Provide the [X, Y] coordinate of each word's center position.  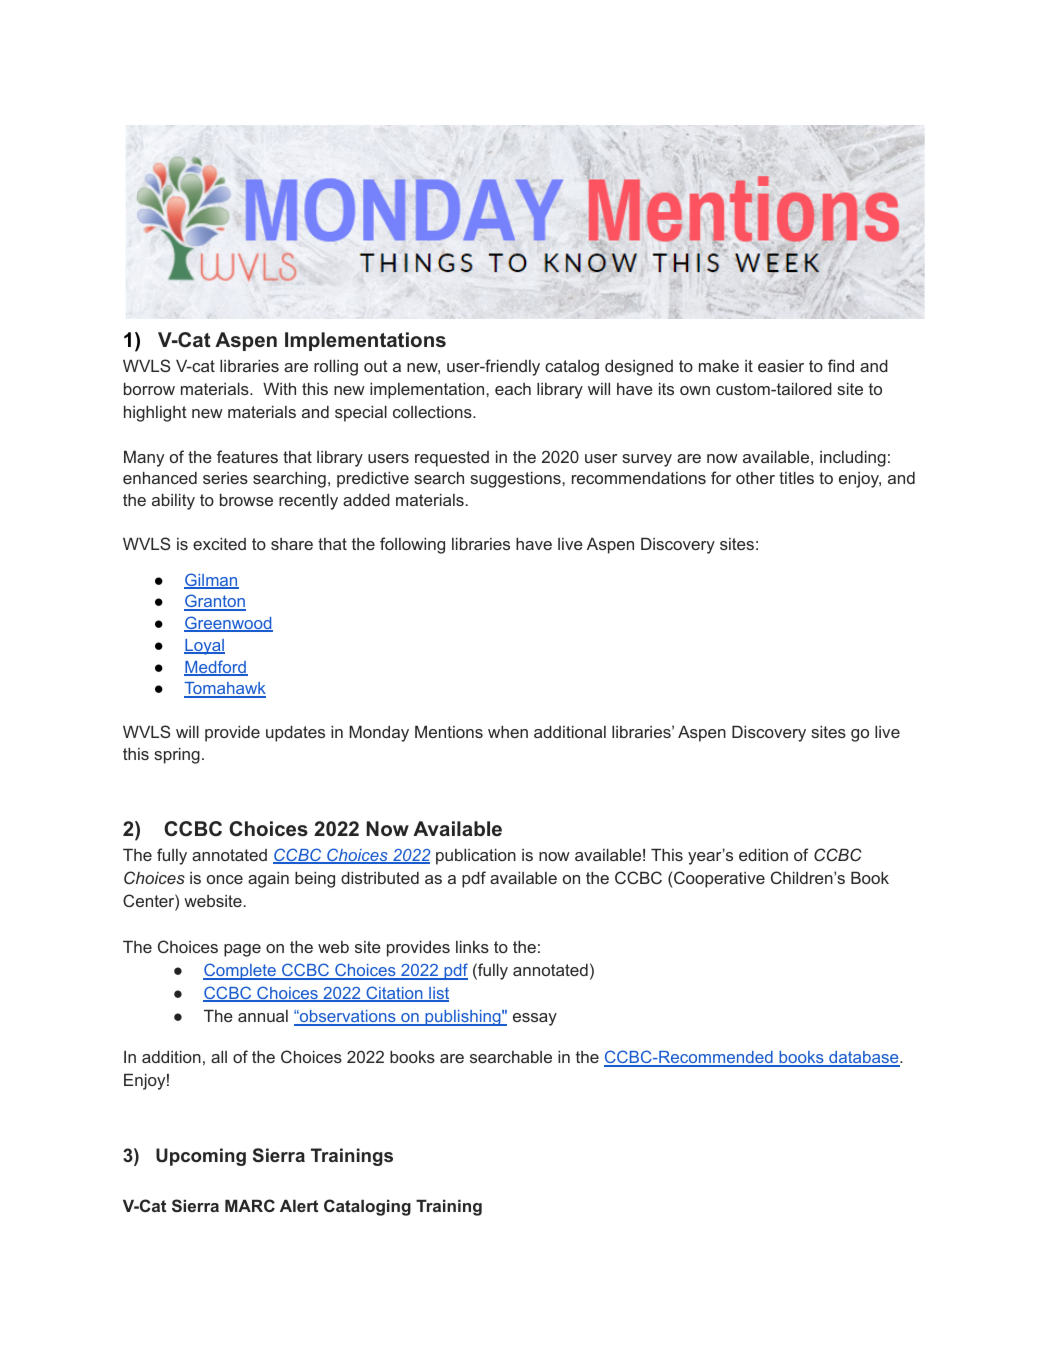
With [279, 388]
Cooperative [718, 879]
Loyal [204, 647]
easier [781, 366]
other [755, 478]
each [513, 389]
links [472, 946]
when [508, 731]
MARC [250, 1205]
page [242, 950]
